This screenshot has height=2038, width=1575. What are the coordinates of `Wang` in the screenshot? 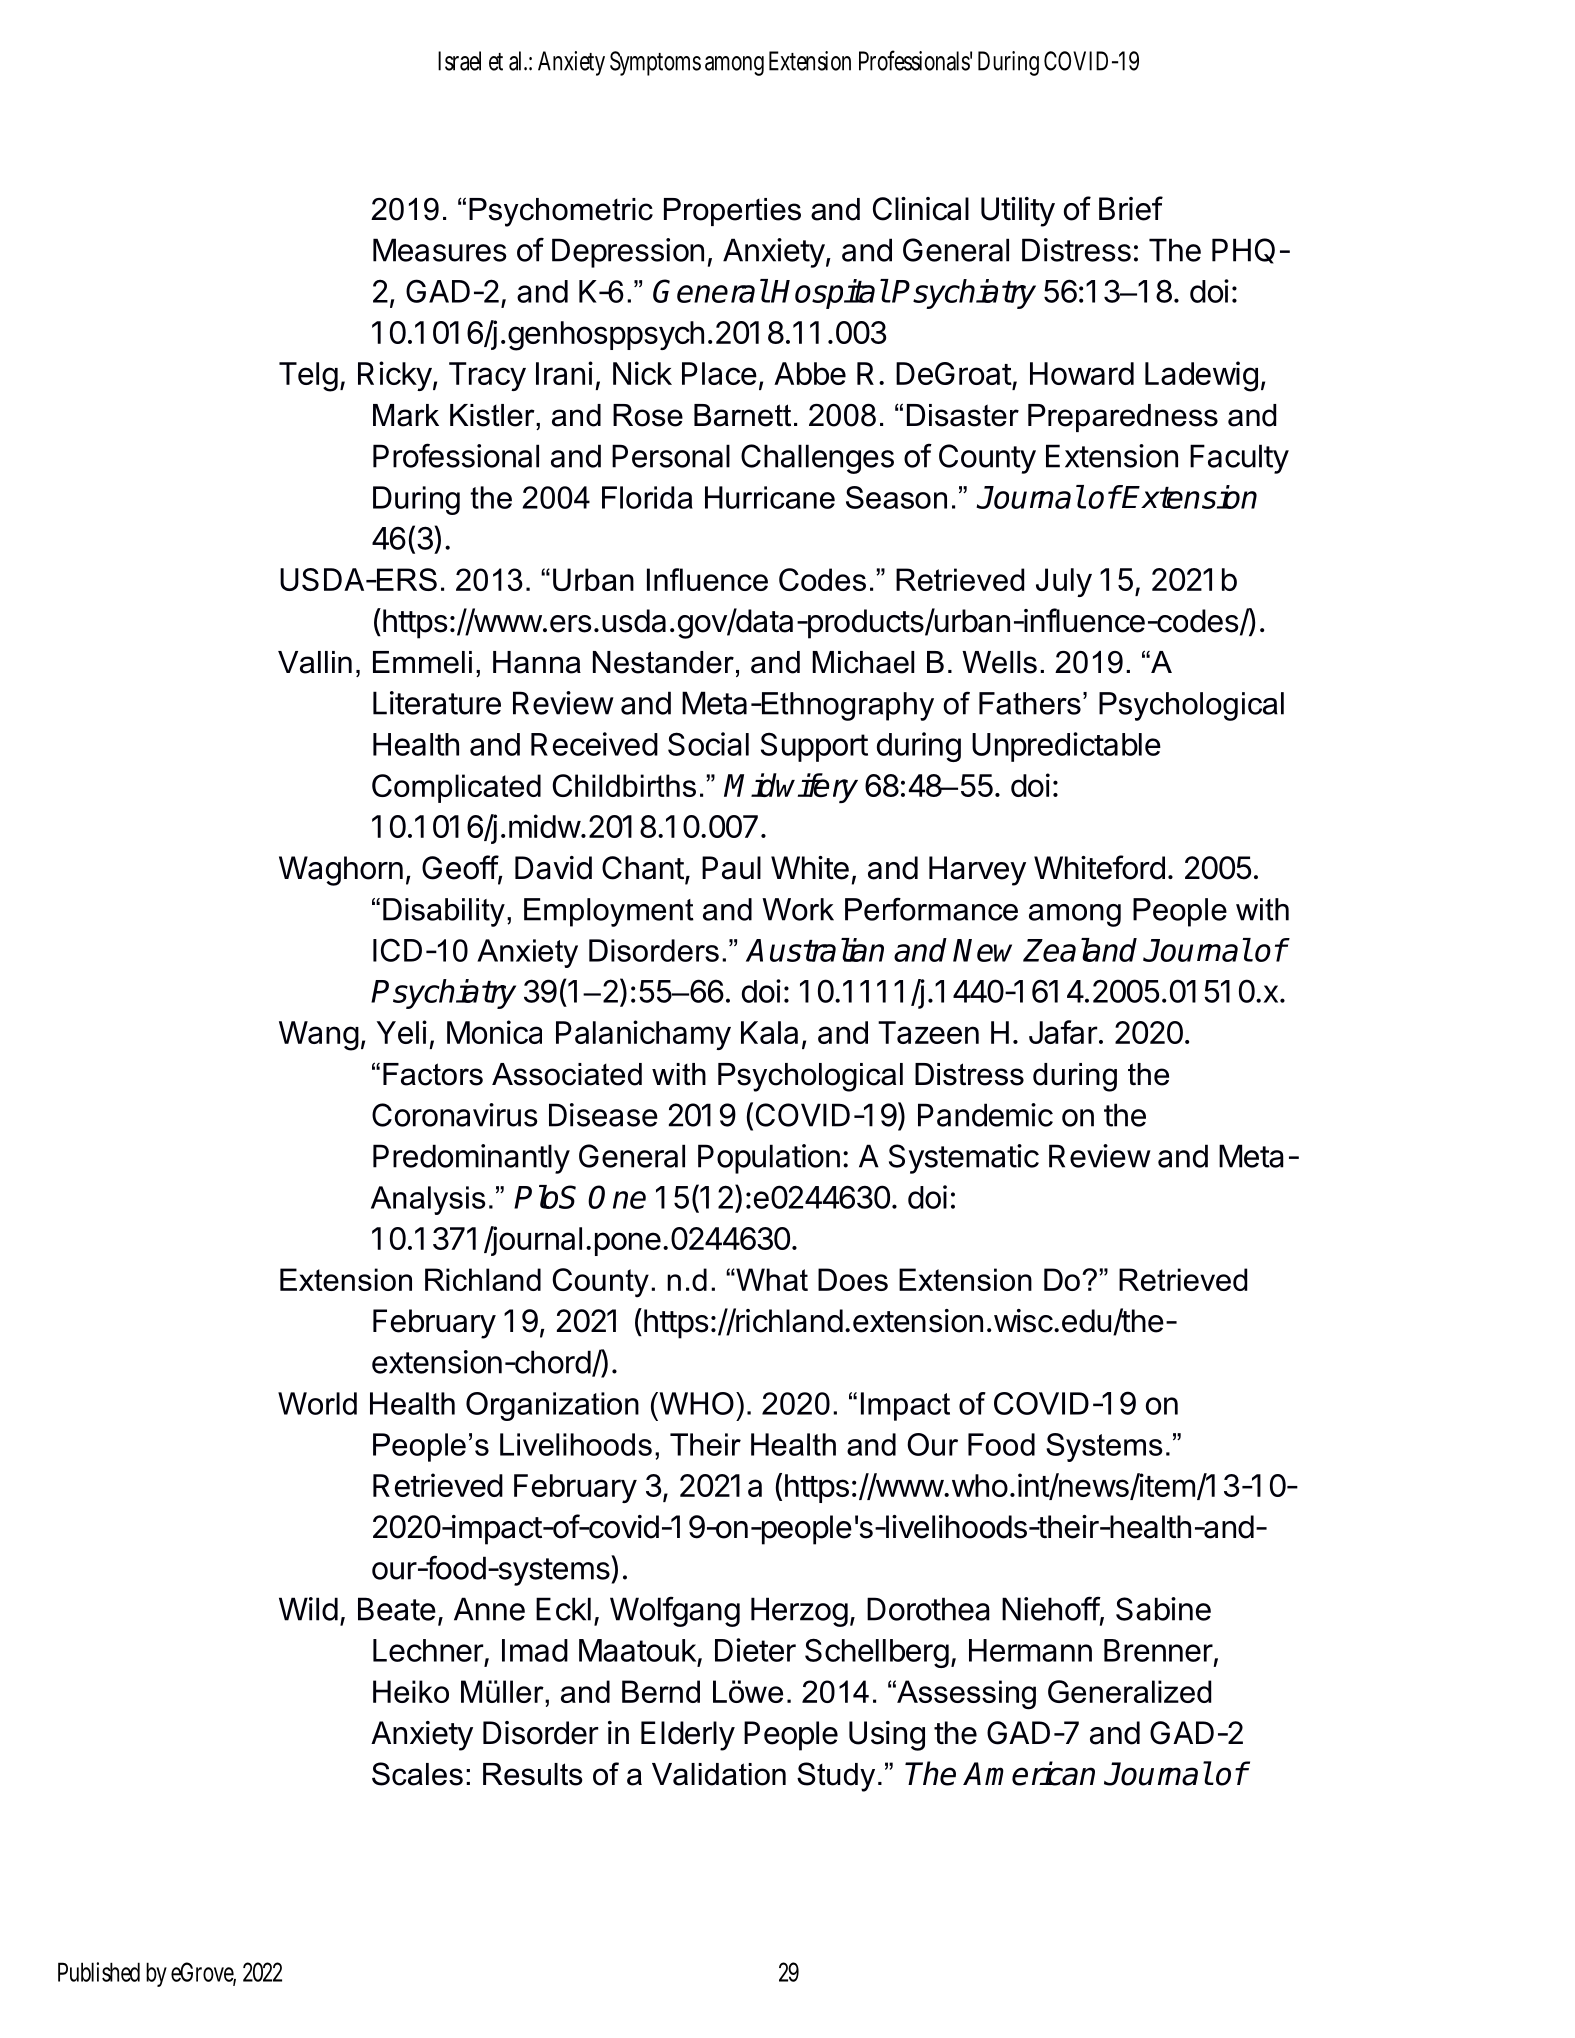 It's located at (319, 1036).
